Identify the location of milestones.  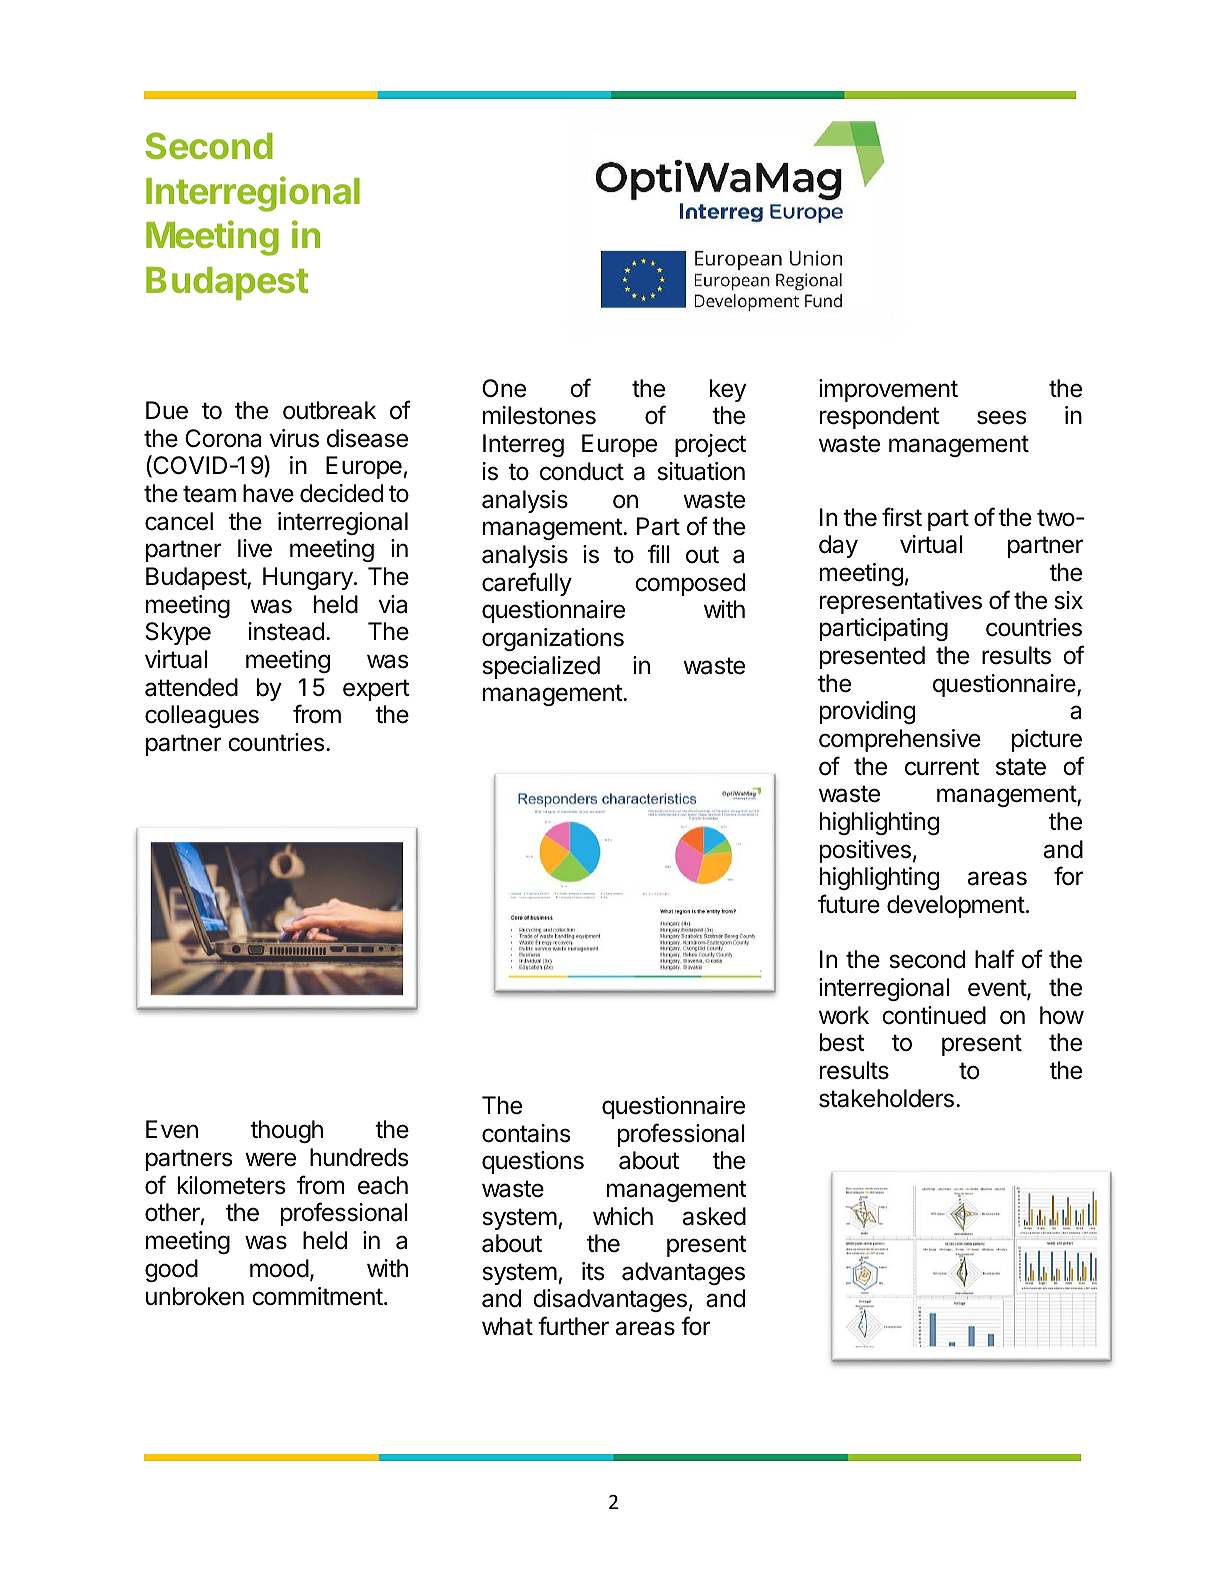
(539, 415).
